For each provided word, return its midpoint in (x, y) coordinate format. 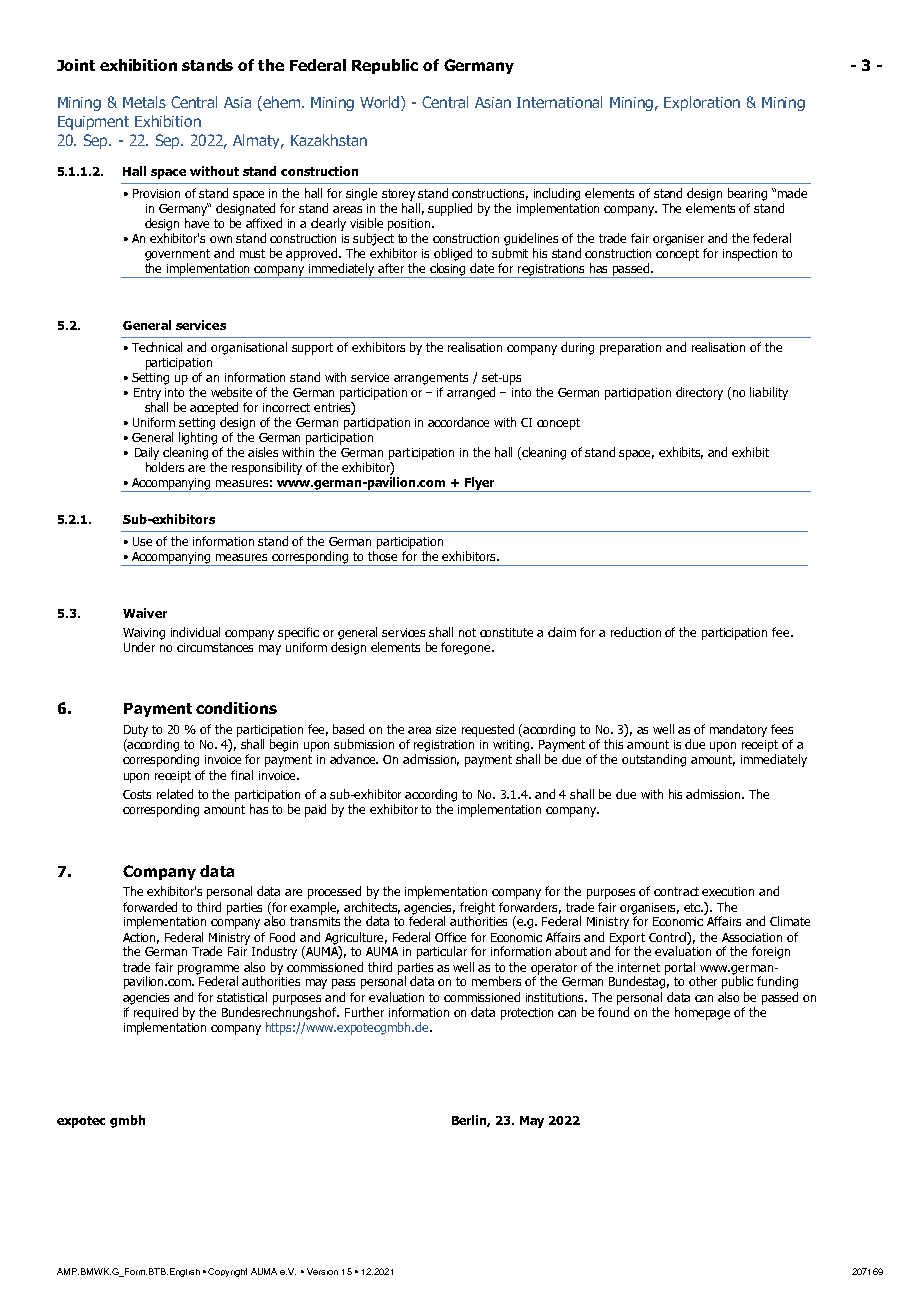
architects (372, 908)
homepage (702, 1013)
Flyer (479, 484)
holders (165, 467)
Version (322, 1271)
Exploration (702, 103)
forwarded (150, 907)
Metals (144, 102)
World (381, 103)
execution (728, 891)
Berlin (471, 1121)
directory (699, 393)
